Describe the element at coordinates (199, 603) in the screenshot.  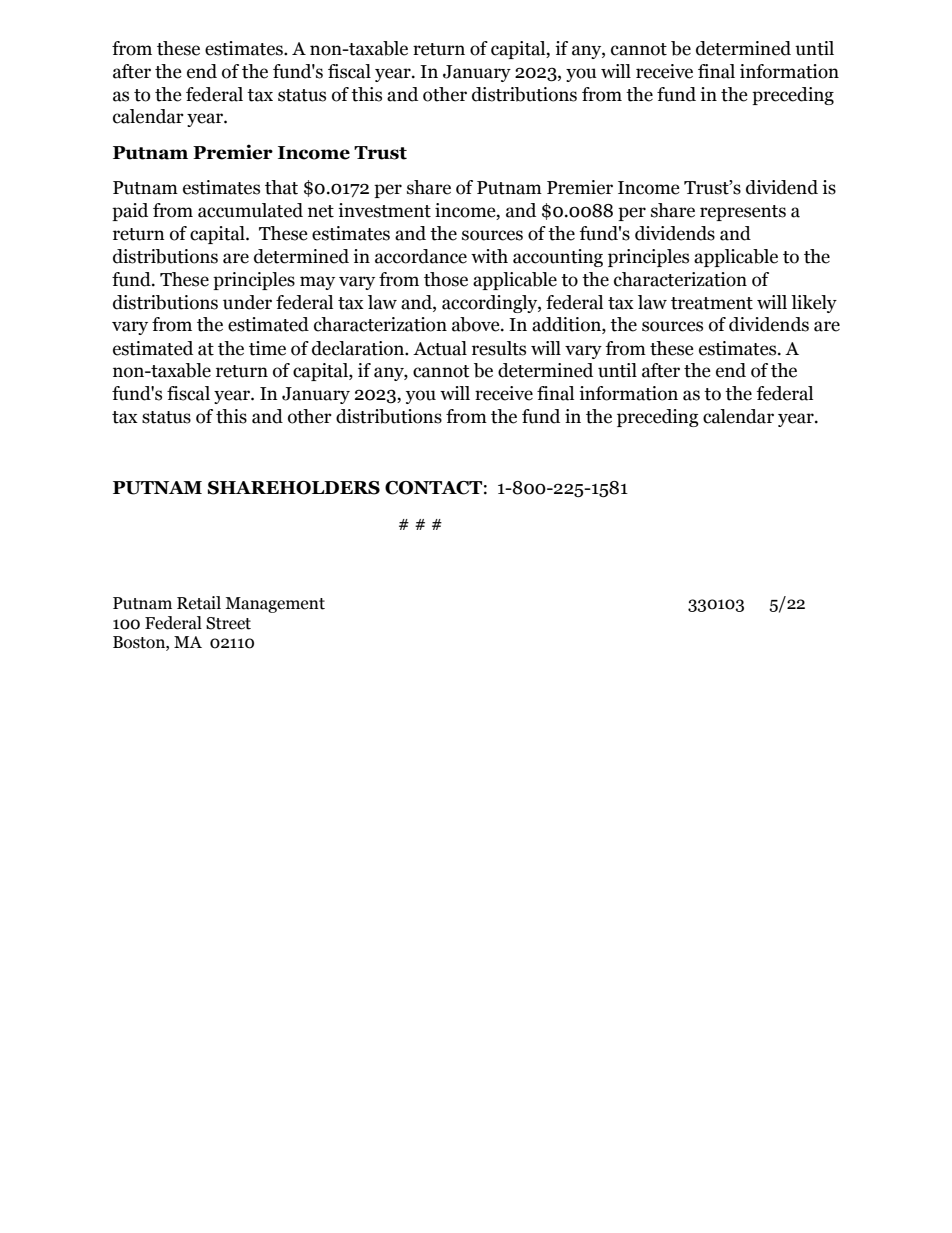
I see `Retail` at that location.
